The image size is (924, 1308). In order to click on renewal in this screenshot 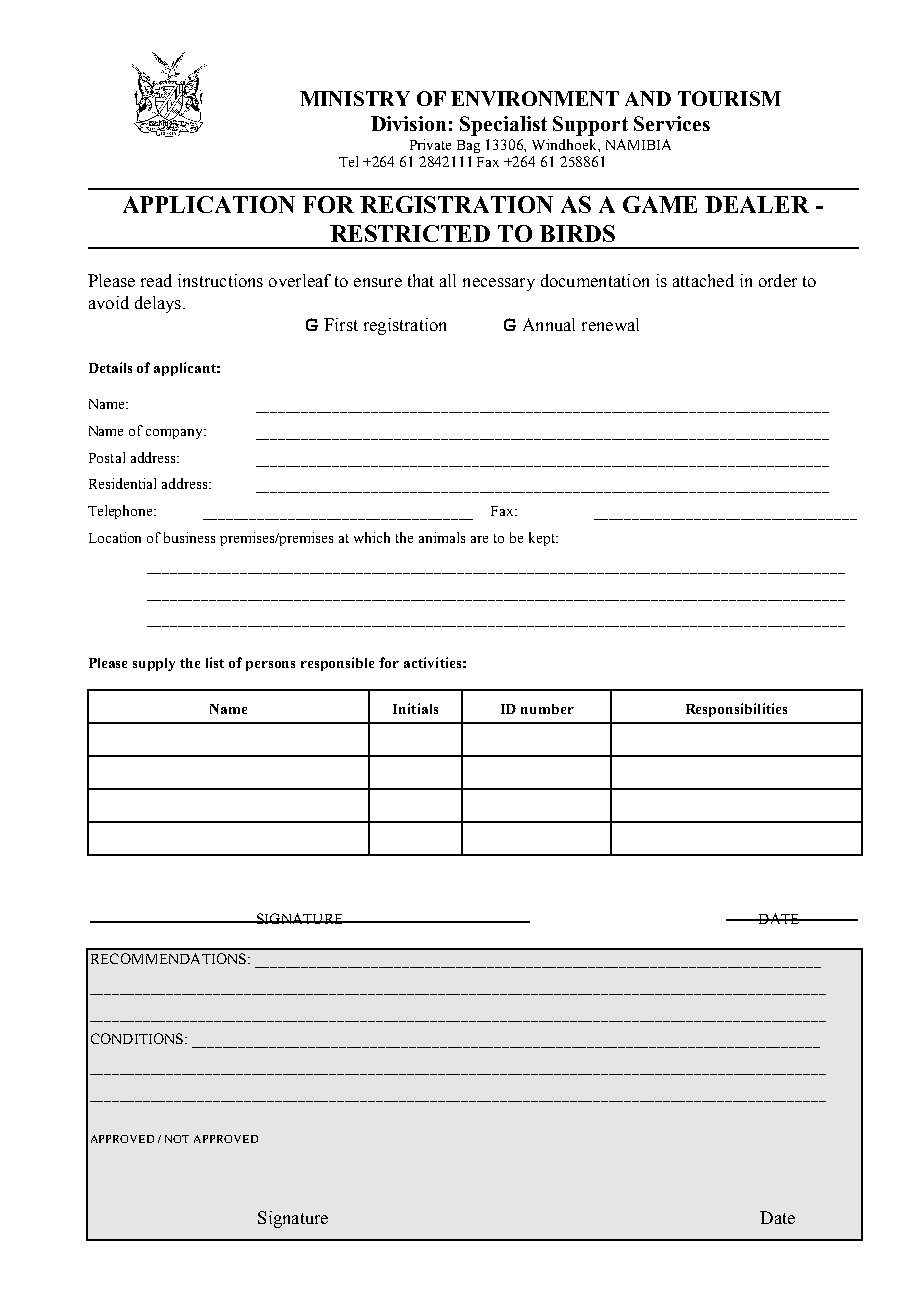, I will do `click(610, 324)`.
